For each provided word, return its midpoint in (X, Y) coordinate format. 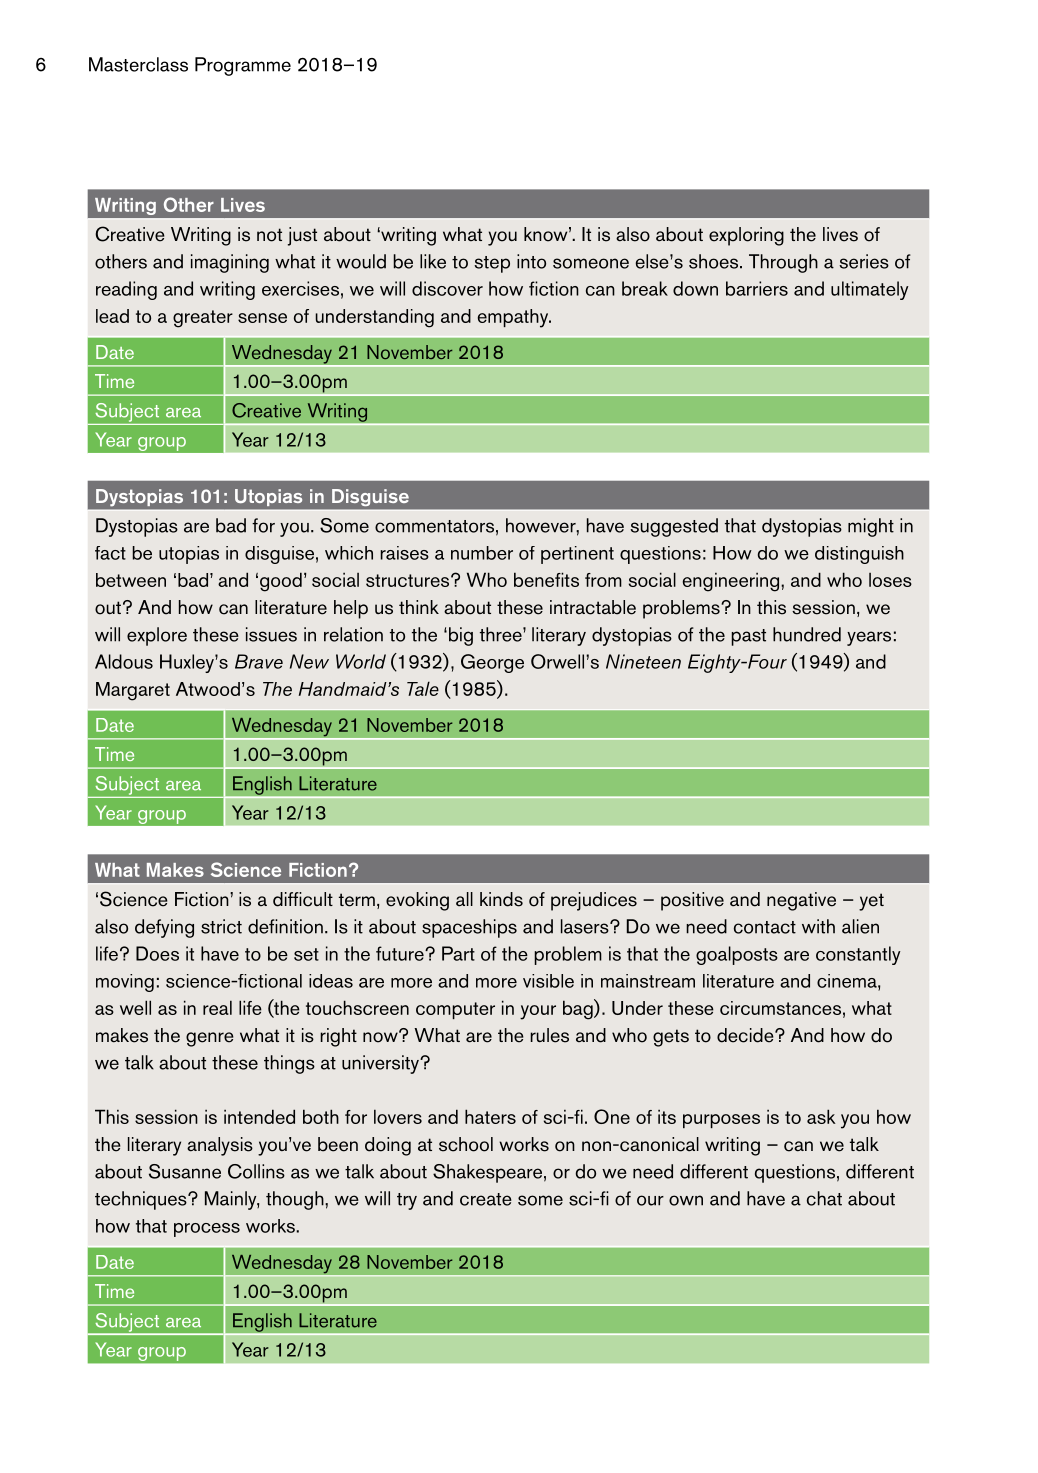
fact (110, 553)
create (486, 1199)
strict (221, 926)
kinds (501, 899)
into (531, 261)
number (482, 553)
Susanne (185, 1171)
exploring (746, 236)
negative (801, 901)
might (871, 527)
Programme (243, 66)
